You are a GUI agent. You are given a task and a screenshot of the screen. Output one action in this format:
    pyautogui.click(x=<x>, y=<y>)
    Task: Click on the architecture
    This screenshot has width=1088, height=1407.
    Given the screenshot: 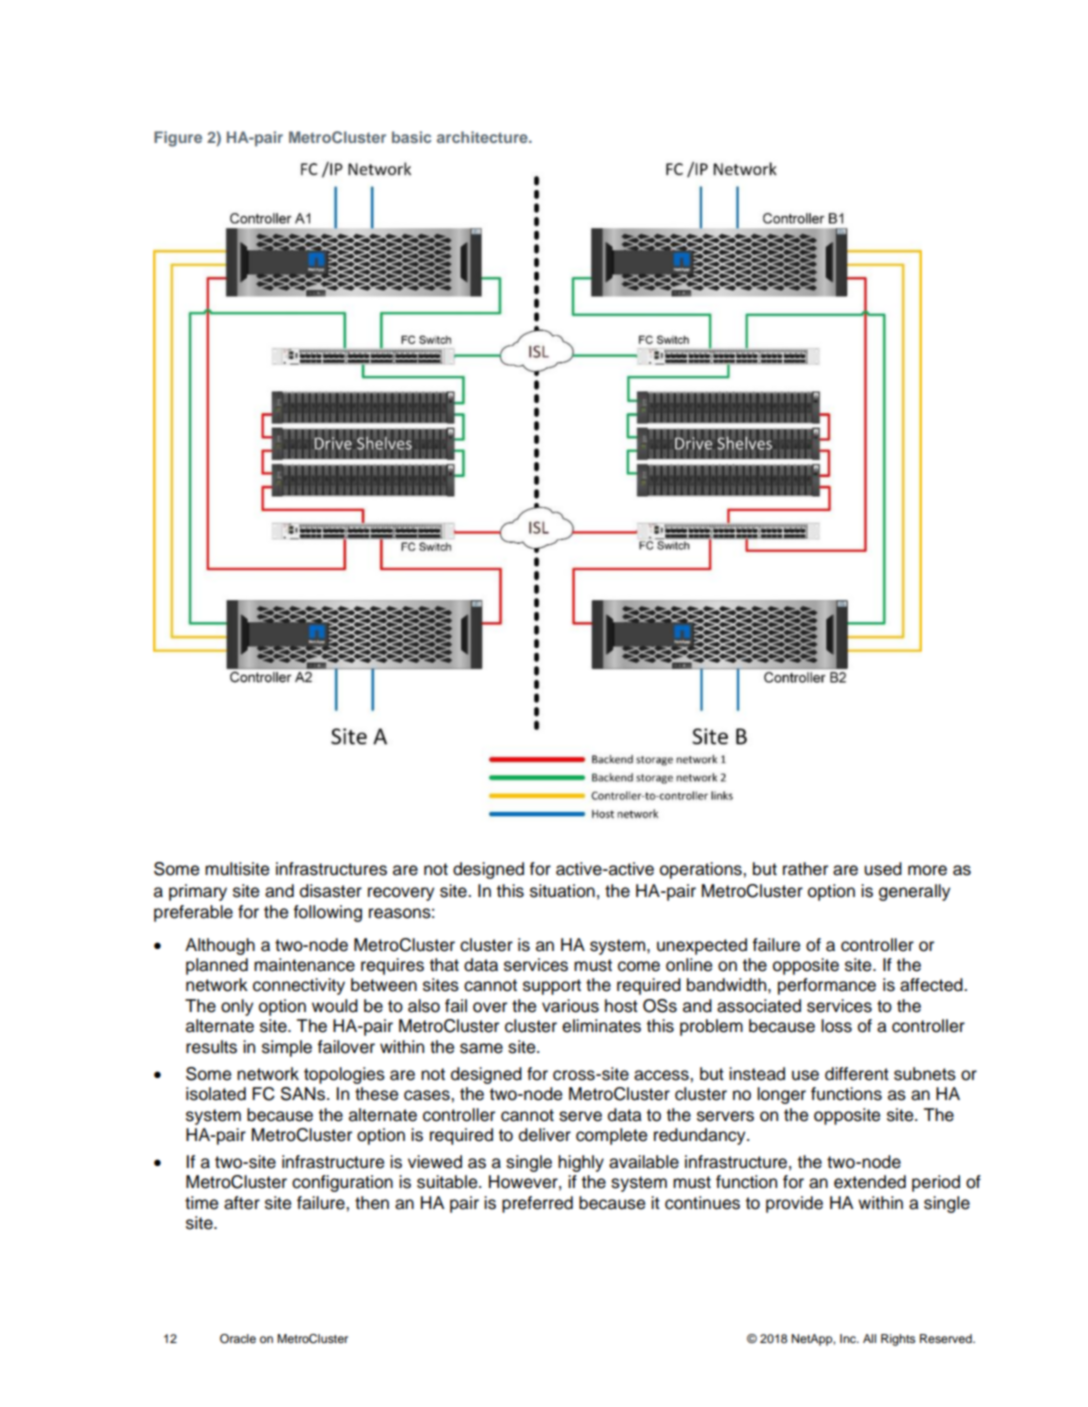 What is the action you would take?
    pyautogui.click(x=483, y=137)
